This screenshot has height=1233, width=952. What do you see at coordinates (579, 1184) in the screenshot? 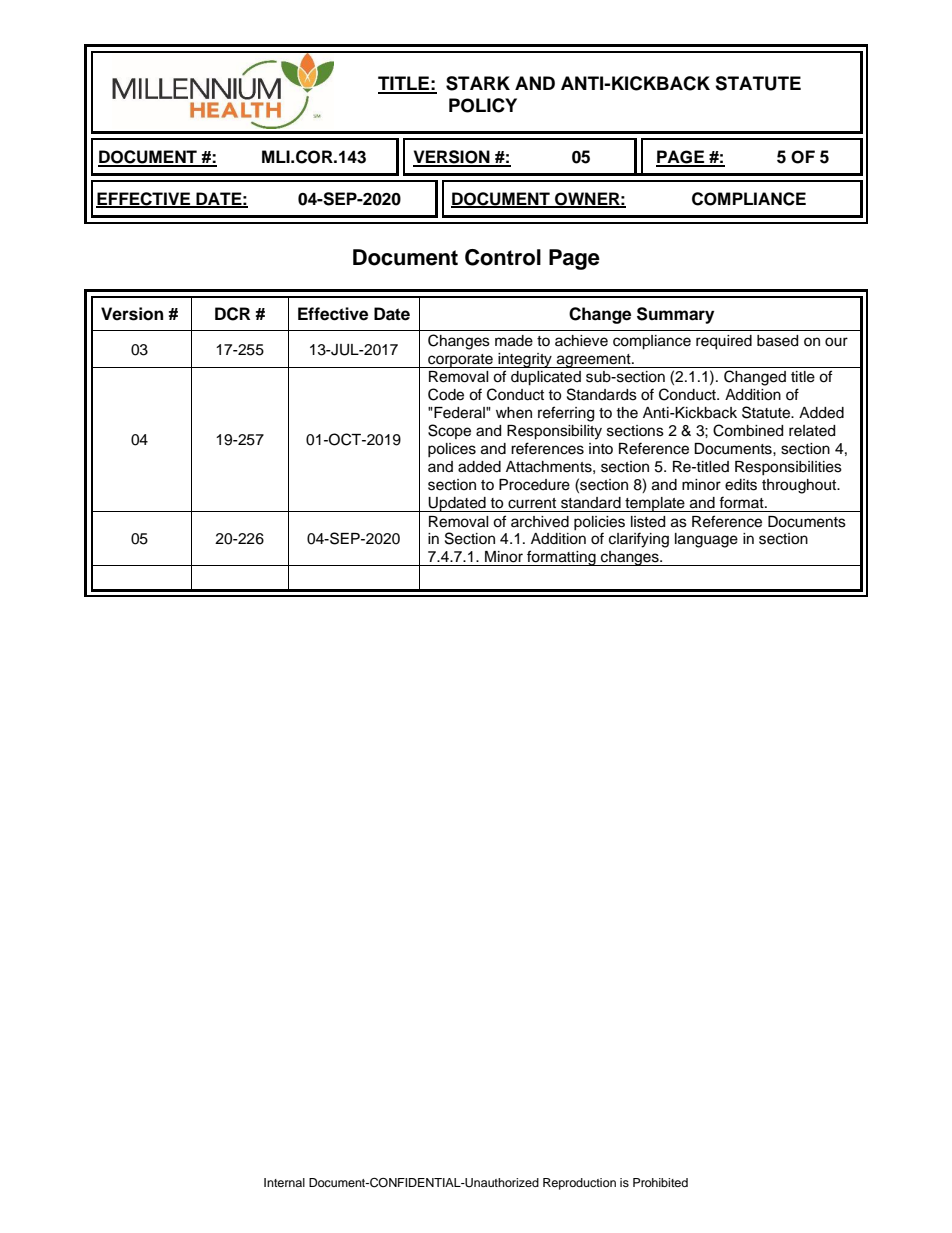
I see `Reproduction` at bounding box center [579, 1184].
